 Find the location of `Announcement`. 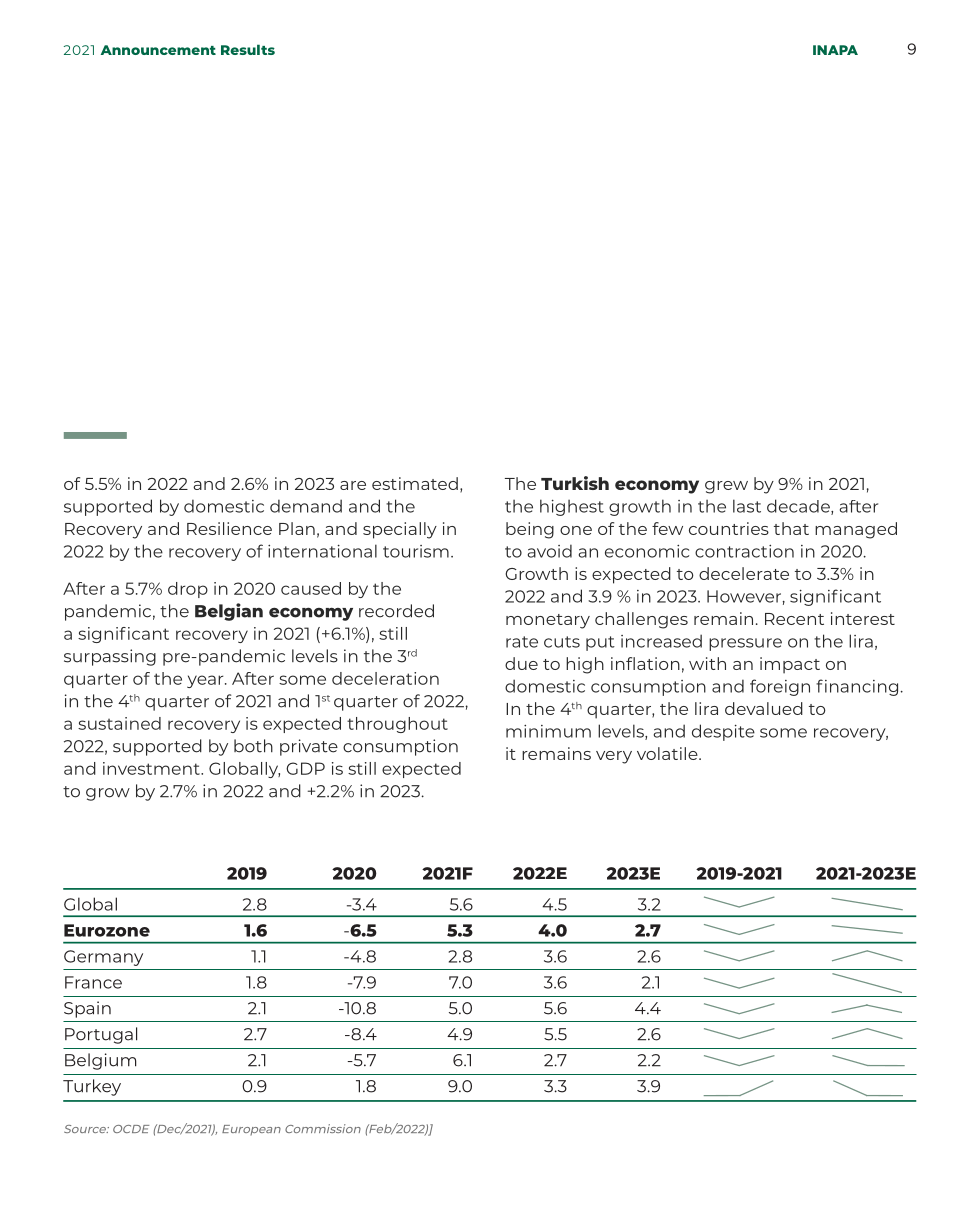

Announcement is located at coordinates (158, 50).
